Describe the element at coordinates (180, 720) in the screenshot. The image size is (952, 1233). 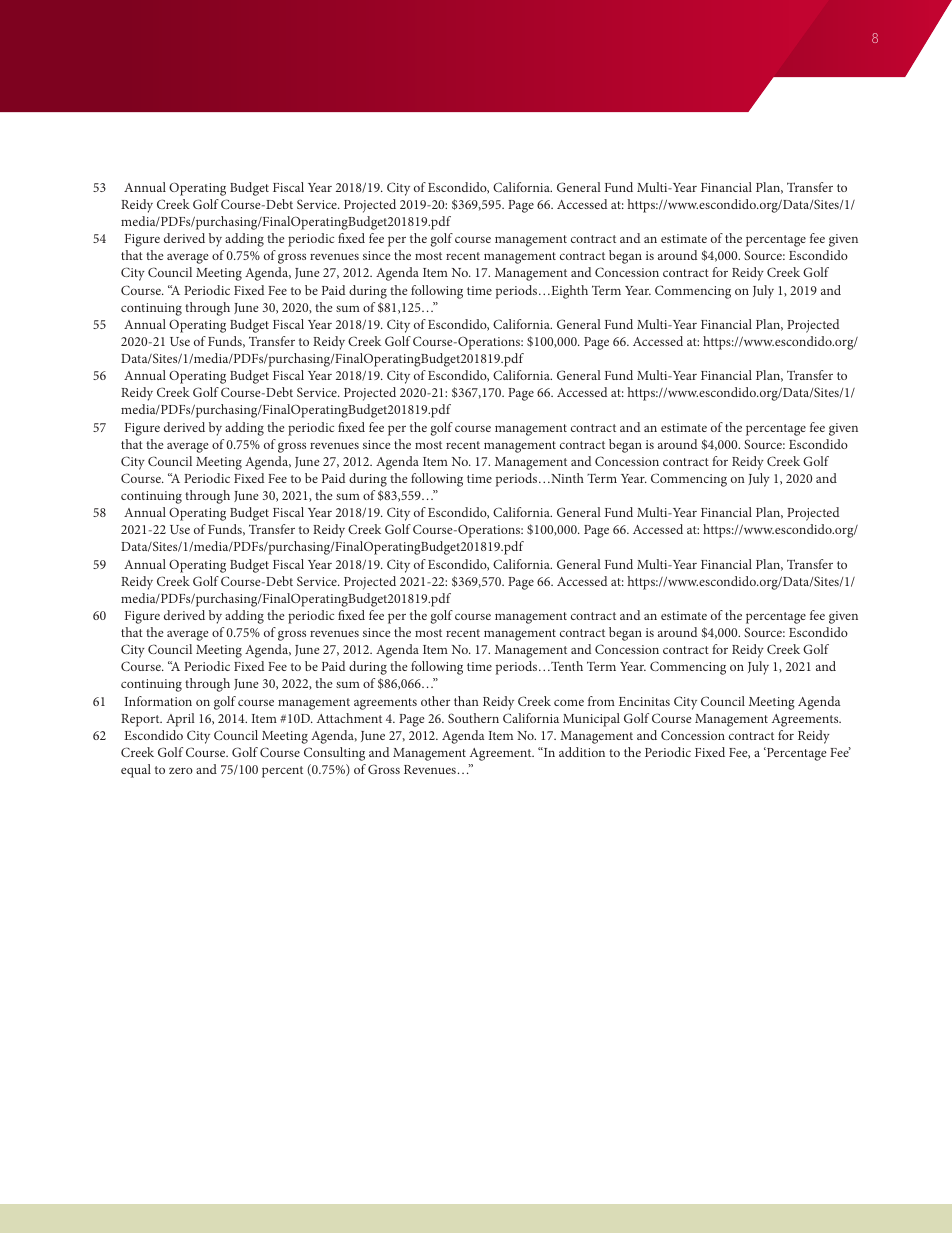
I see `April` at that location.
